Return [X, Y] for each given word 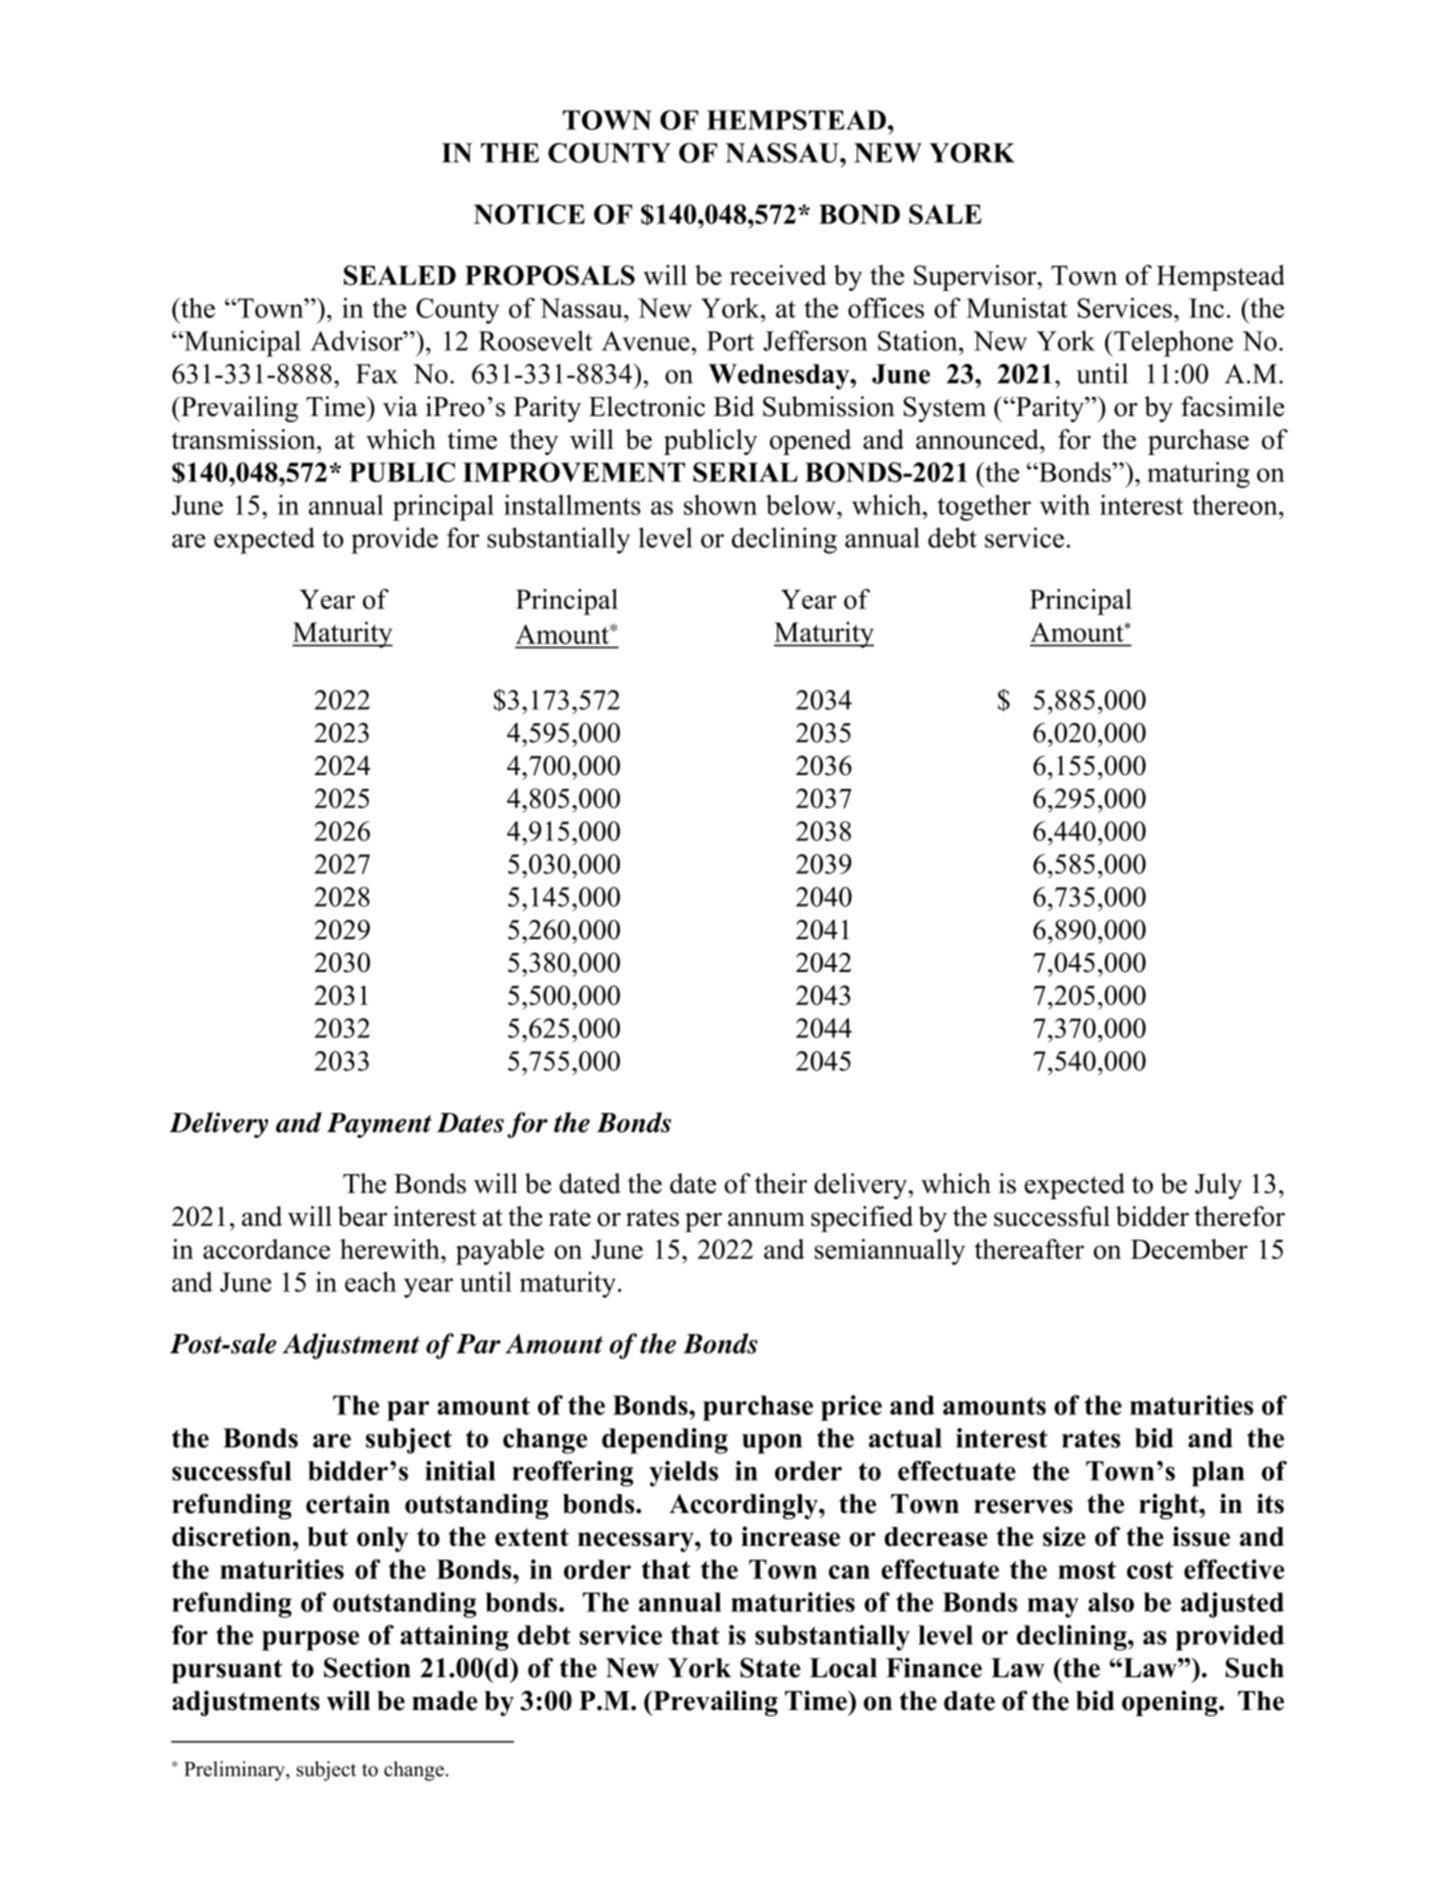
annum [766, 1219]
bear [362, 1216]
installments [572, 504]
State [770, 1668]
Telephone [1172, 343]
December [1189, 1249]
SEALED [400, 275]
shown [720, 505]
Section [367, 1668]
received [778, 275]
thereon [1236, 505]
